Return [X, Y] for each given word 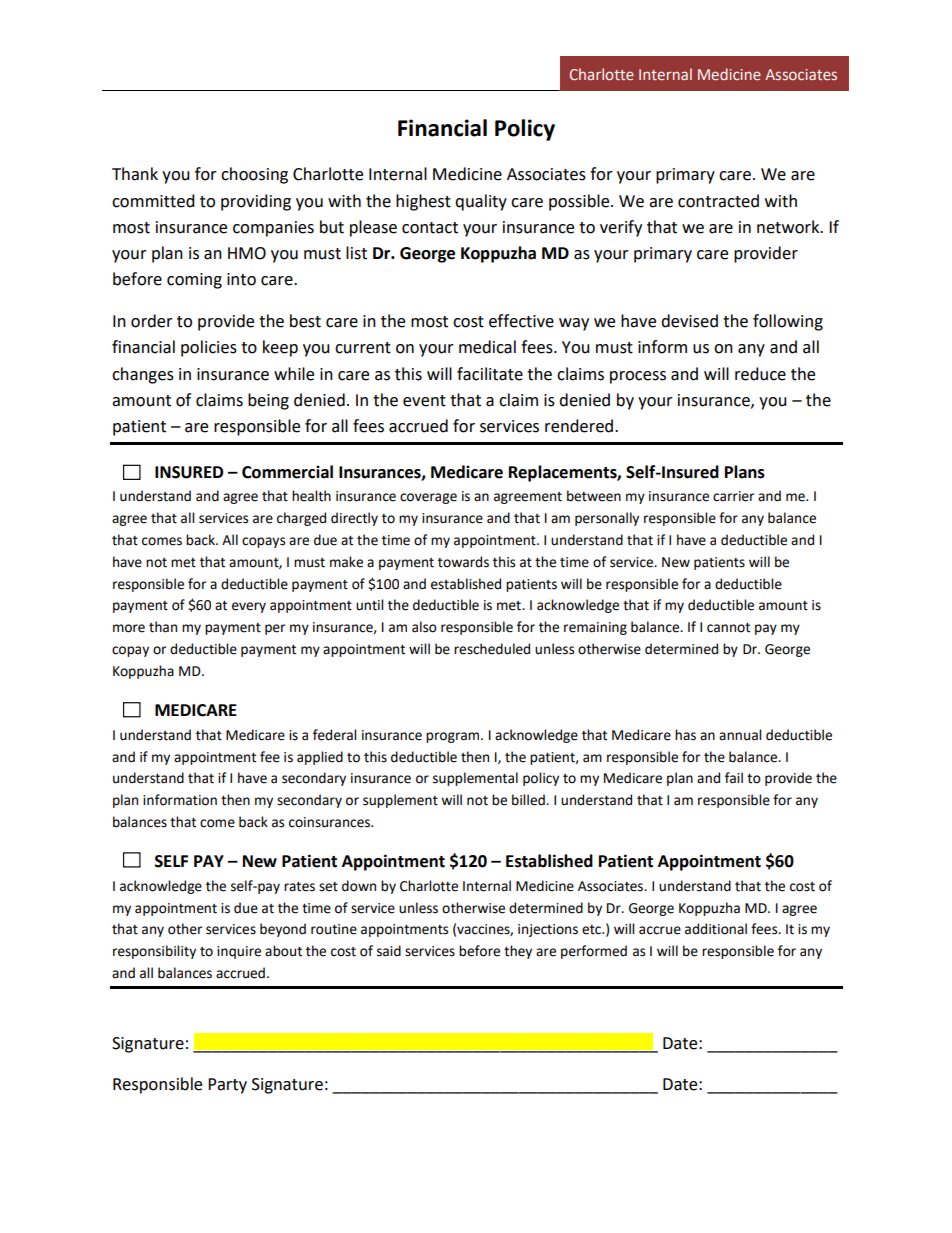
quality [481, 202]
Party [227, 1086]
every [249, 607]
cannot [728, 628]
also [424, 627]
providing [256, 202]
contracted [718, 201]
